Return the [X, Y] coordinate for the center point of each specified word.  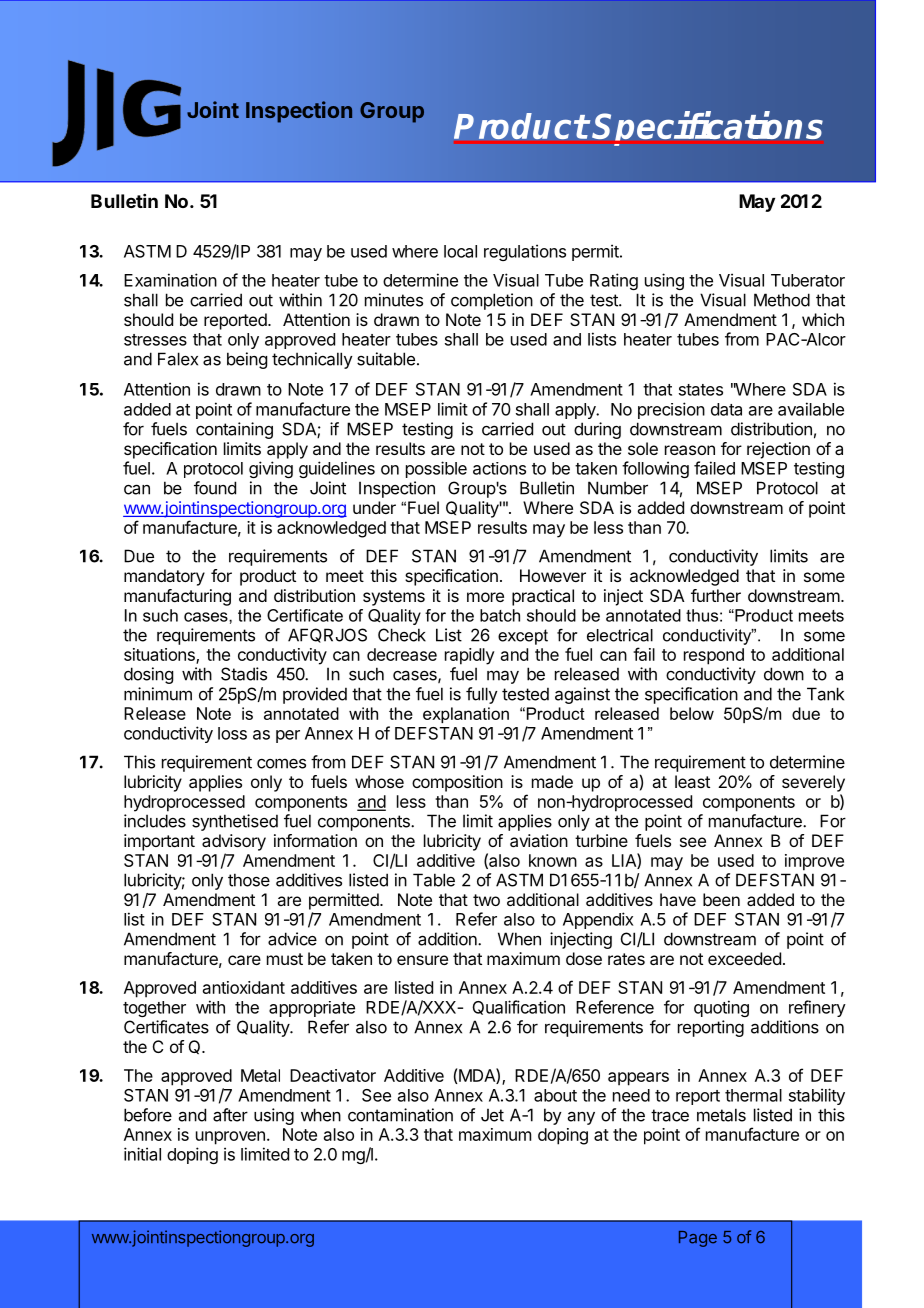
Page [698, 1239]
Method [782, 300]
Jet [492, 1115]
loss [232, 733]
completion [492, 301]
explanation [466, 715]
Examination [170, 280]
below [692, 713]
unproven [230, 1138]
